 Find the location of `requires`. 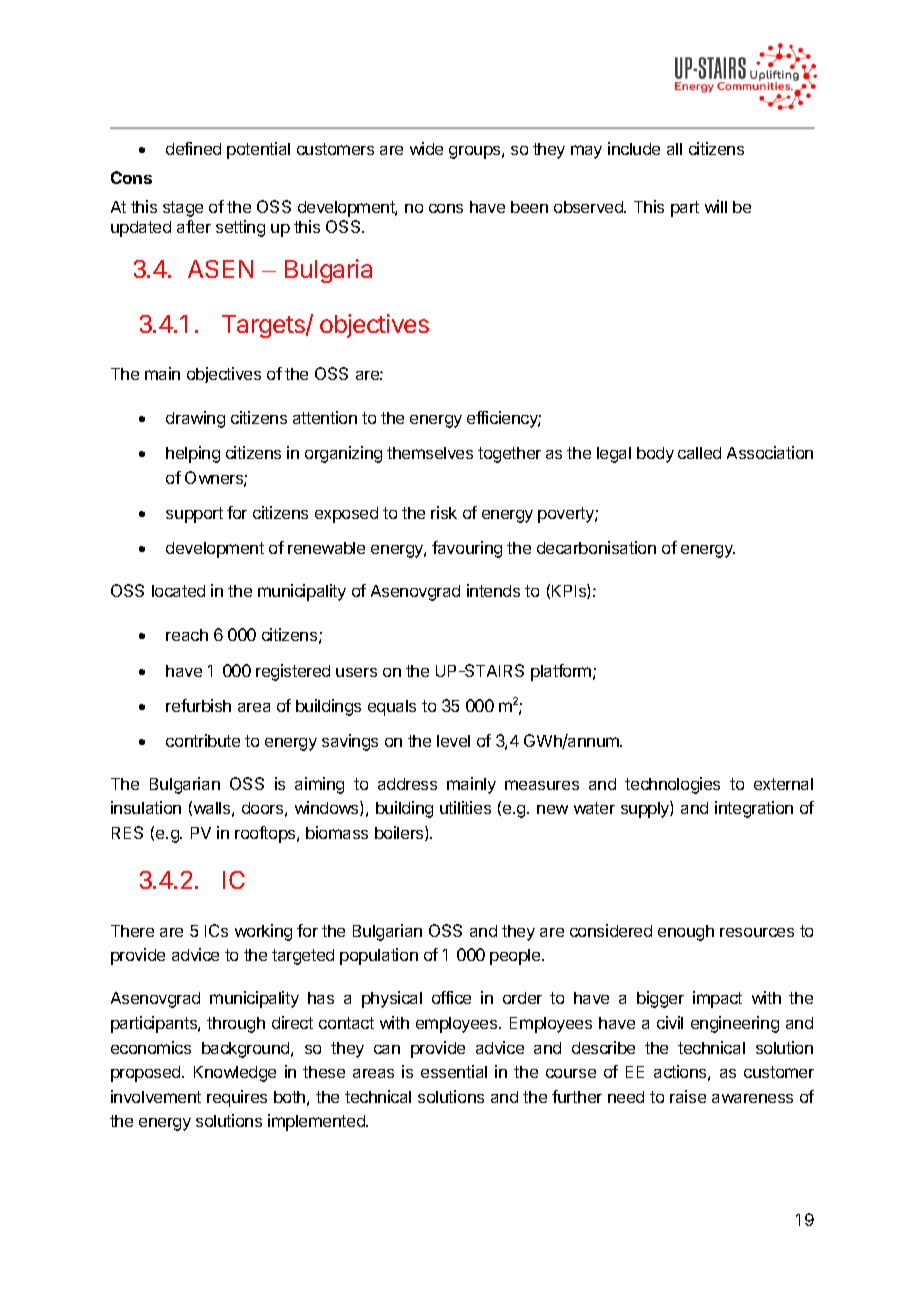

requires is located at coordinates (237, 1098).
